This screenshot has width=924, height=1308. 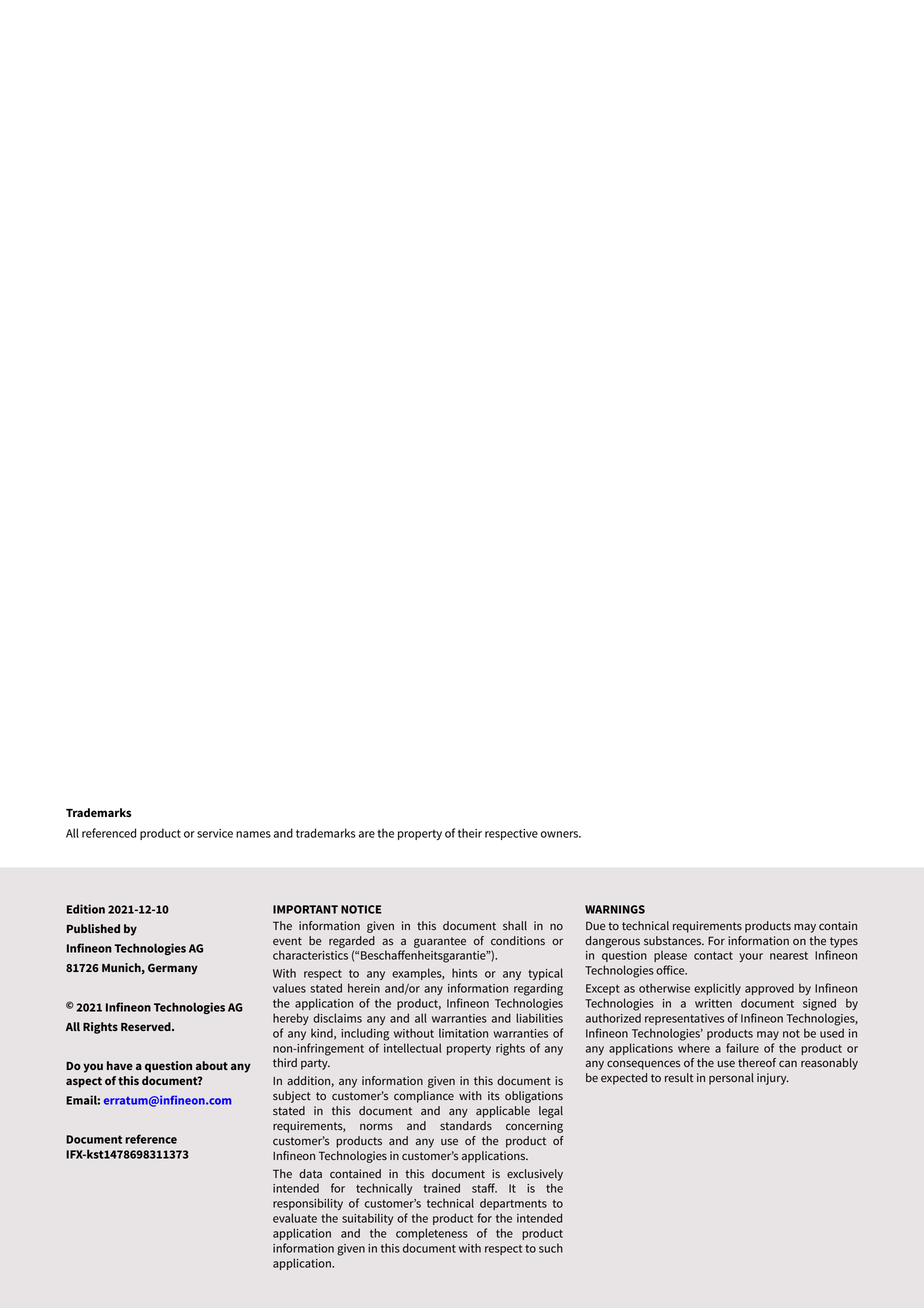 What do you see at coordinates (295, 1218) in the screenshot?
I see `evaluate` at bounding box center [295, 1218].
